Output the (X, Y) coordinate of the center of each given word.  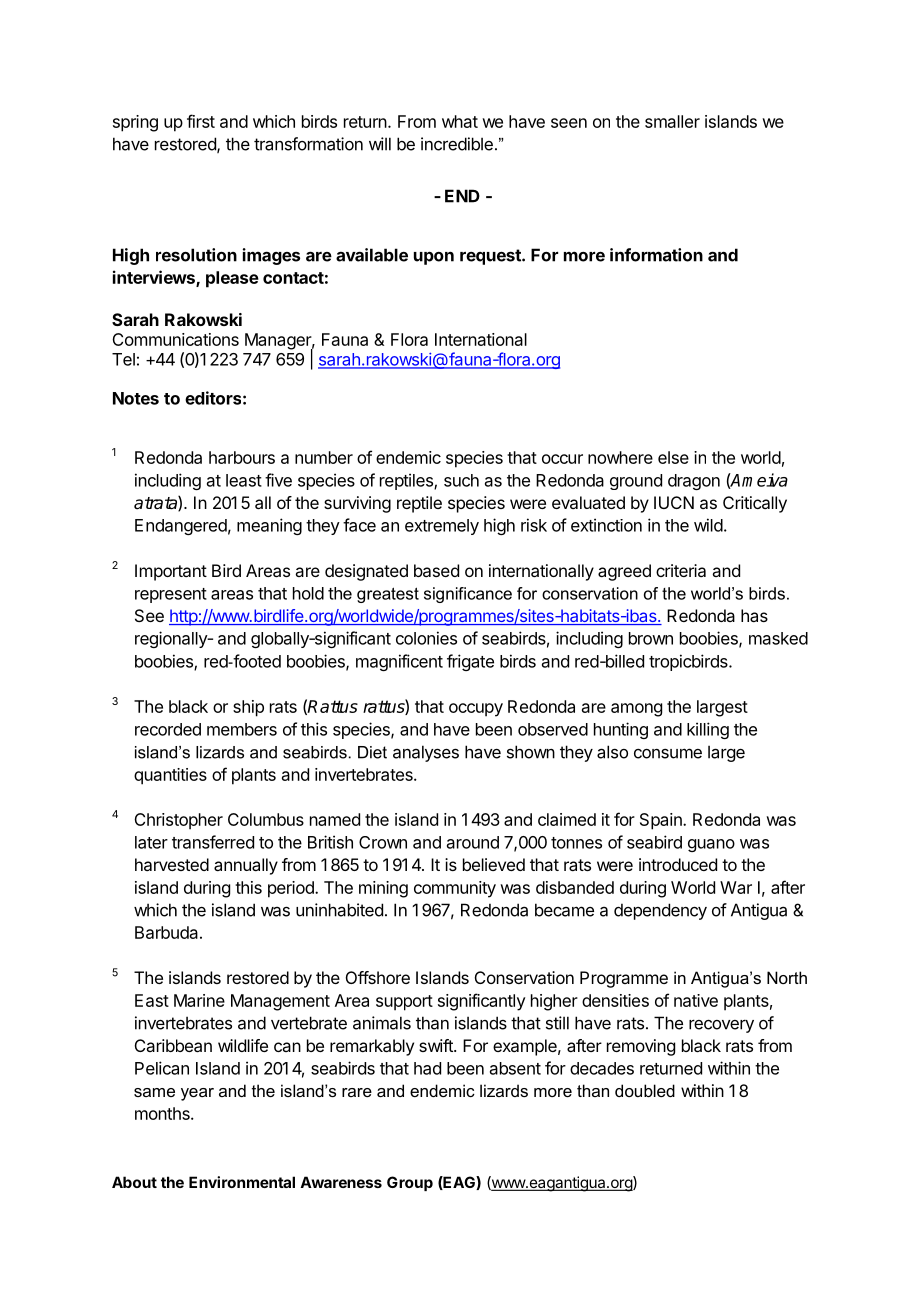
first (201, 121)
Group (410, 1183)
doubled (645, 1090)
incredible (457, 144)
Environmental (242, 1182)
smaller (672, 121)
